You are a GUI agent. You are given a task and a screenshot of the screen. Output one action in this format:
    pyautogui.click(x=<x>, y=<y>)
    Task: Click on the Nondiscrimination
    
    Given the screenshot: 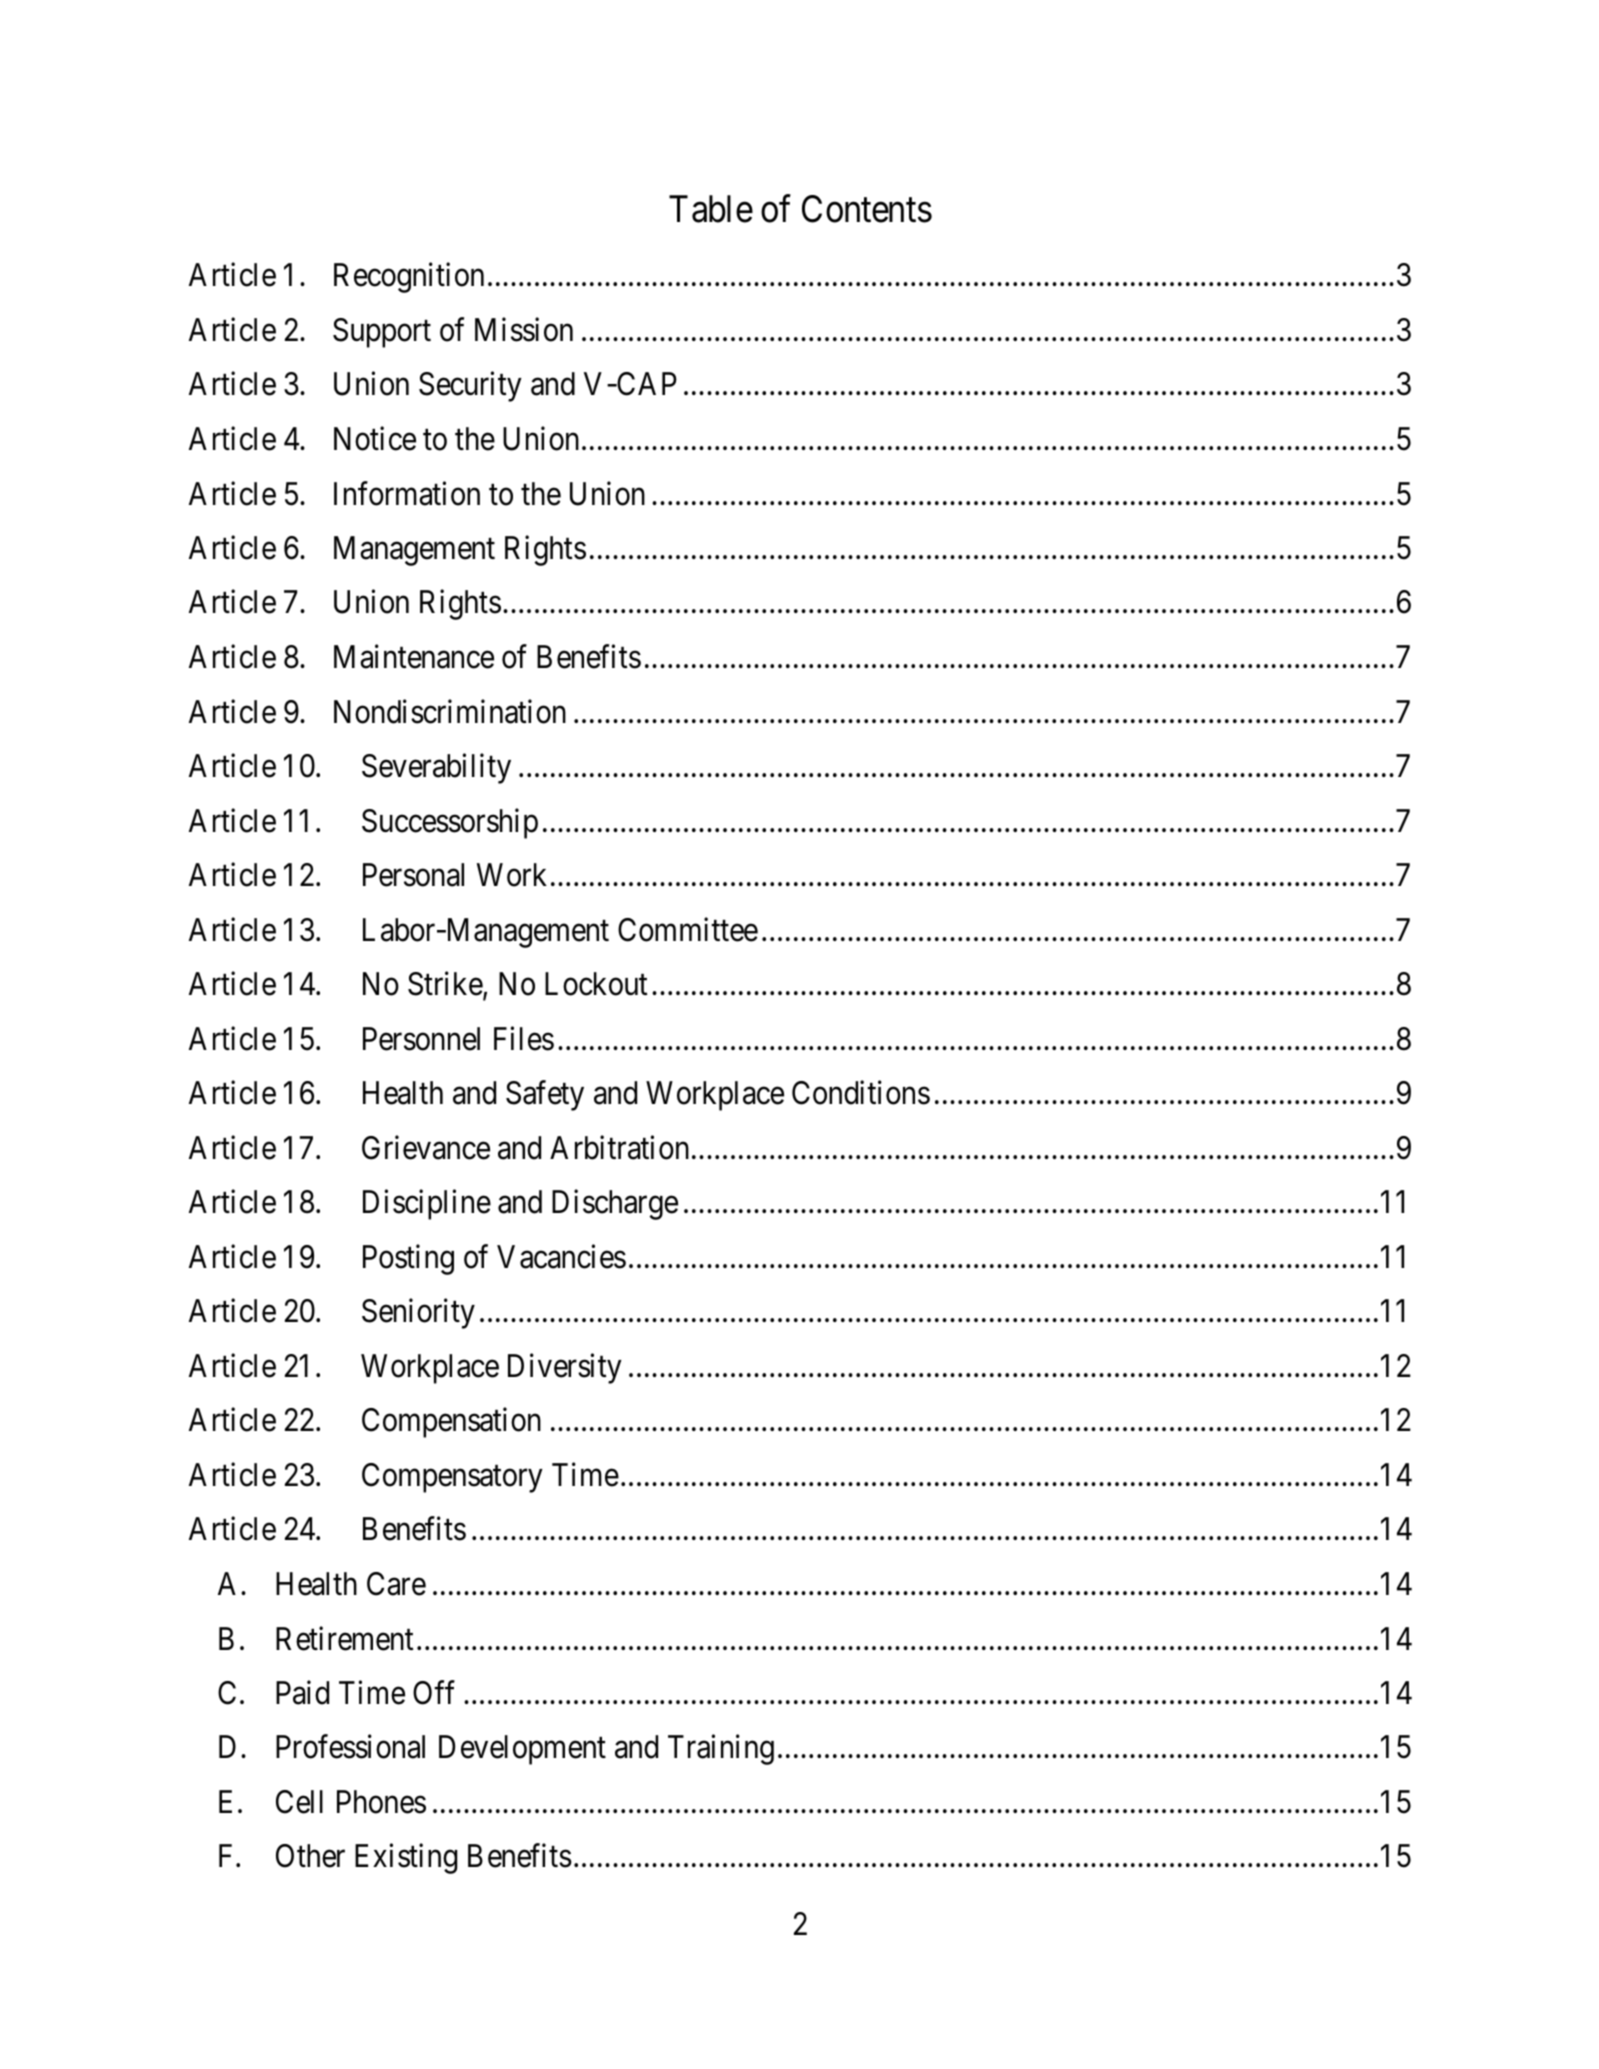 What is the action you would take?
    pyautogui.click(x=450, y=711)
